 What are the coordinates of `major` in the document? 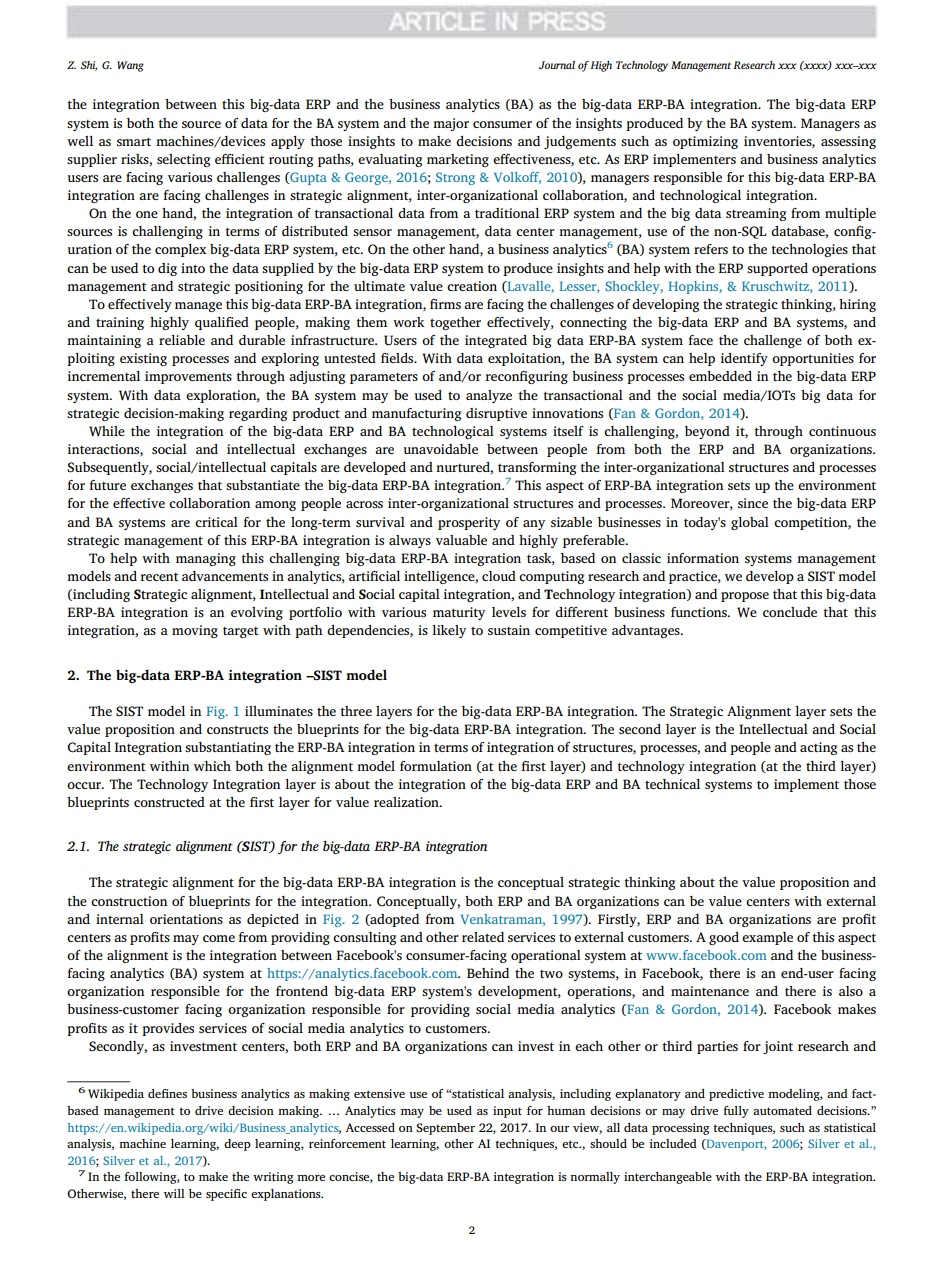 It's located at (451, 124).
